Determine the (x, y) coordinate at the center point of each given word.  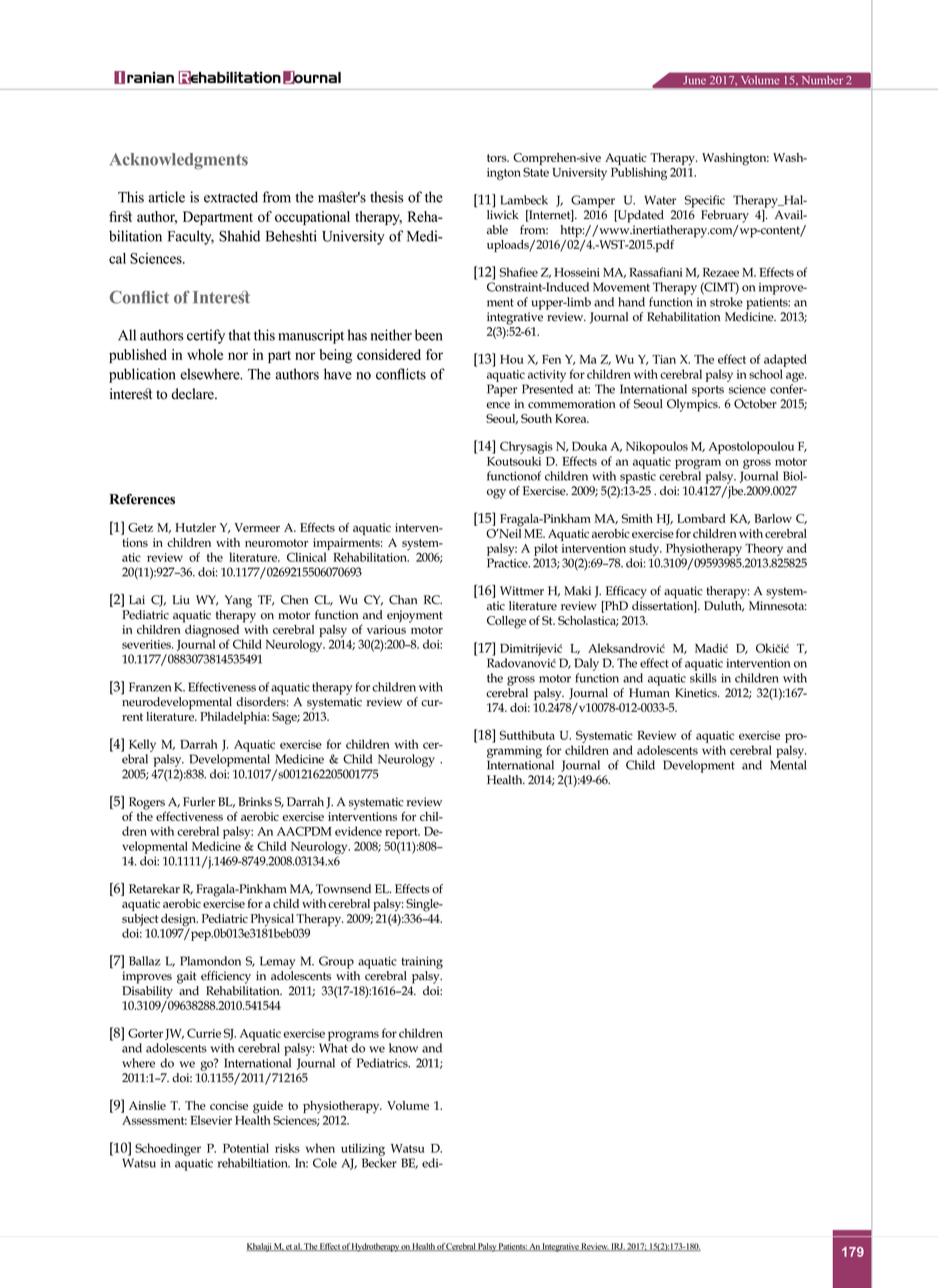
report (402, 835)
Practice (508, 563)
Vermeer (257, 527)
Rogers (147, 804)
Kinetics (697, 693)
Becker (379, 1163)
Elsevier (211, 1120)
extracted (231, 197)
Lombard (701, 518)
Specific (705, 201)
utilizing (363, 1151)
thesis (387, 197)
